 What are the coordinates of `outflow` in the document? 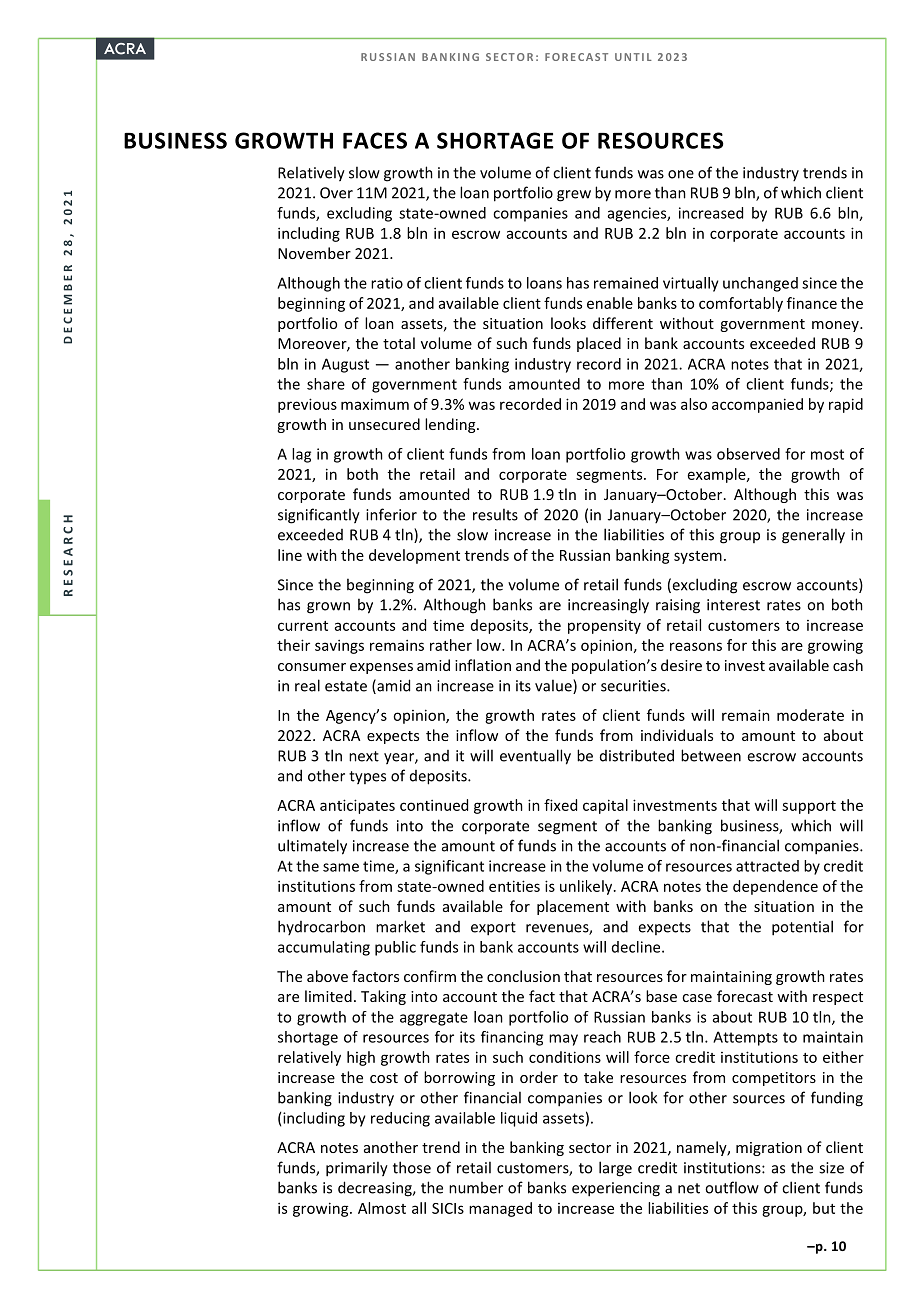 It's located at (732, 1187).
